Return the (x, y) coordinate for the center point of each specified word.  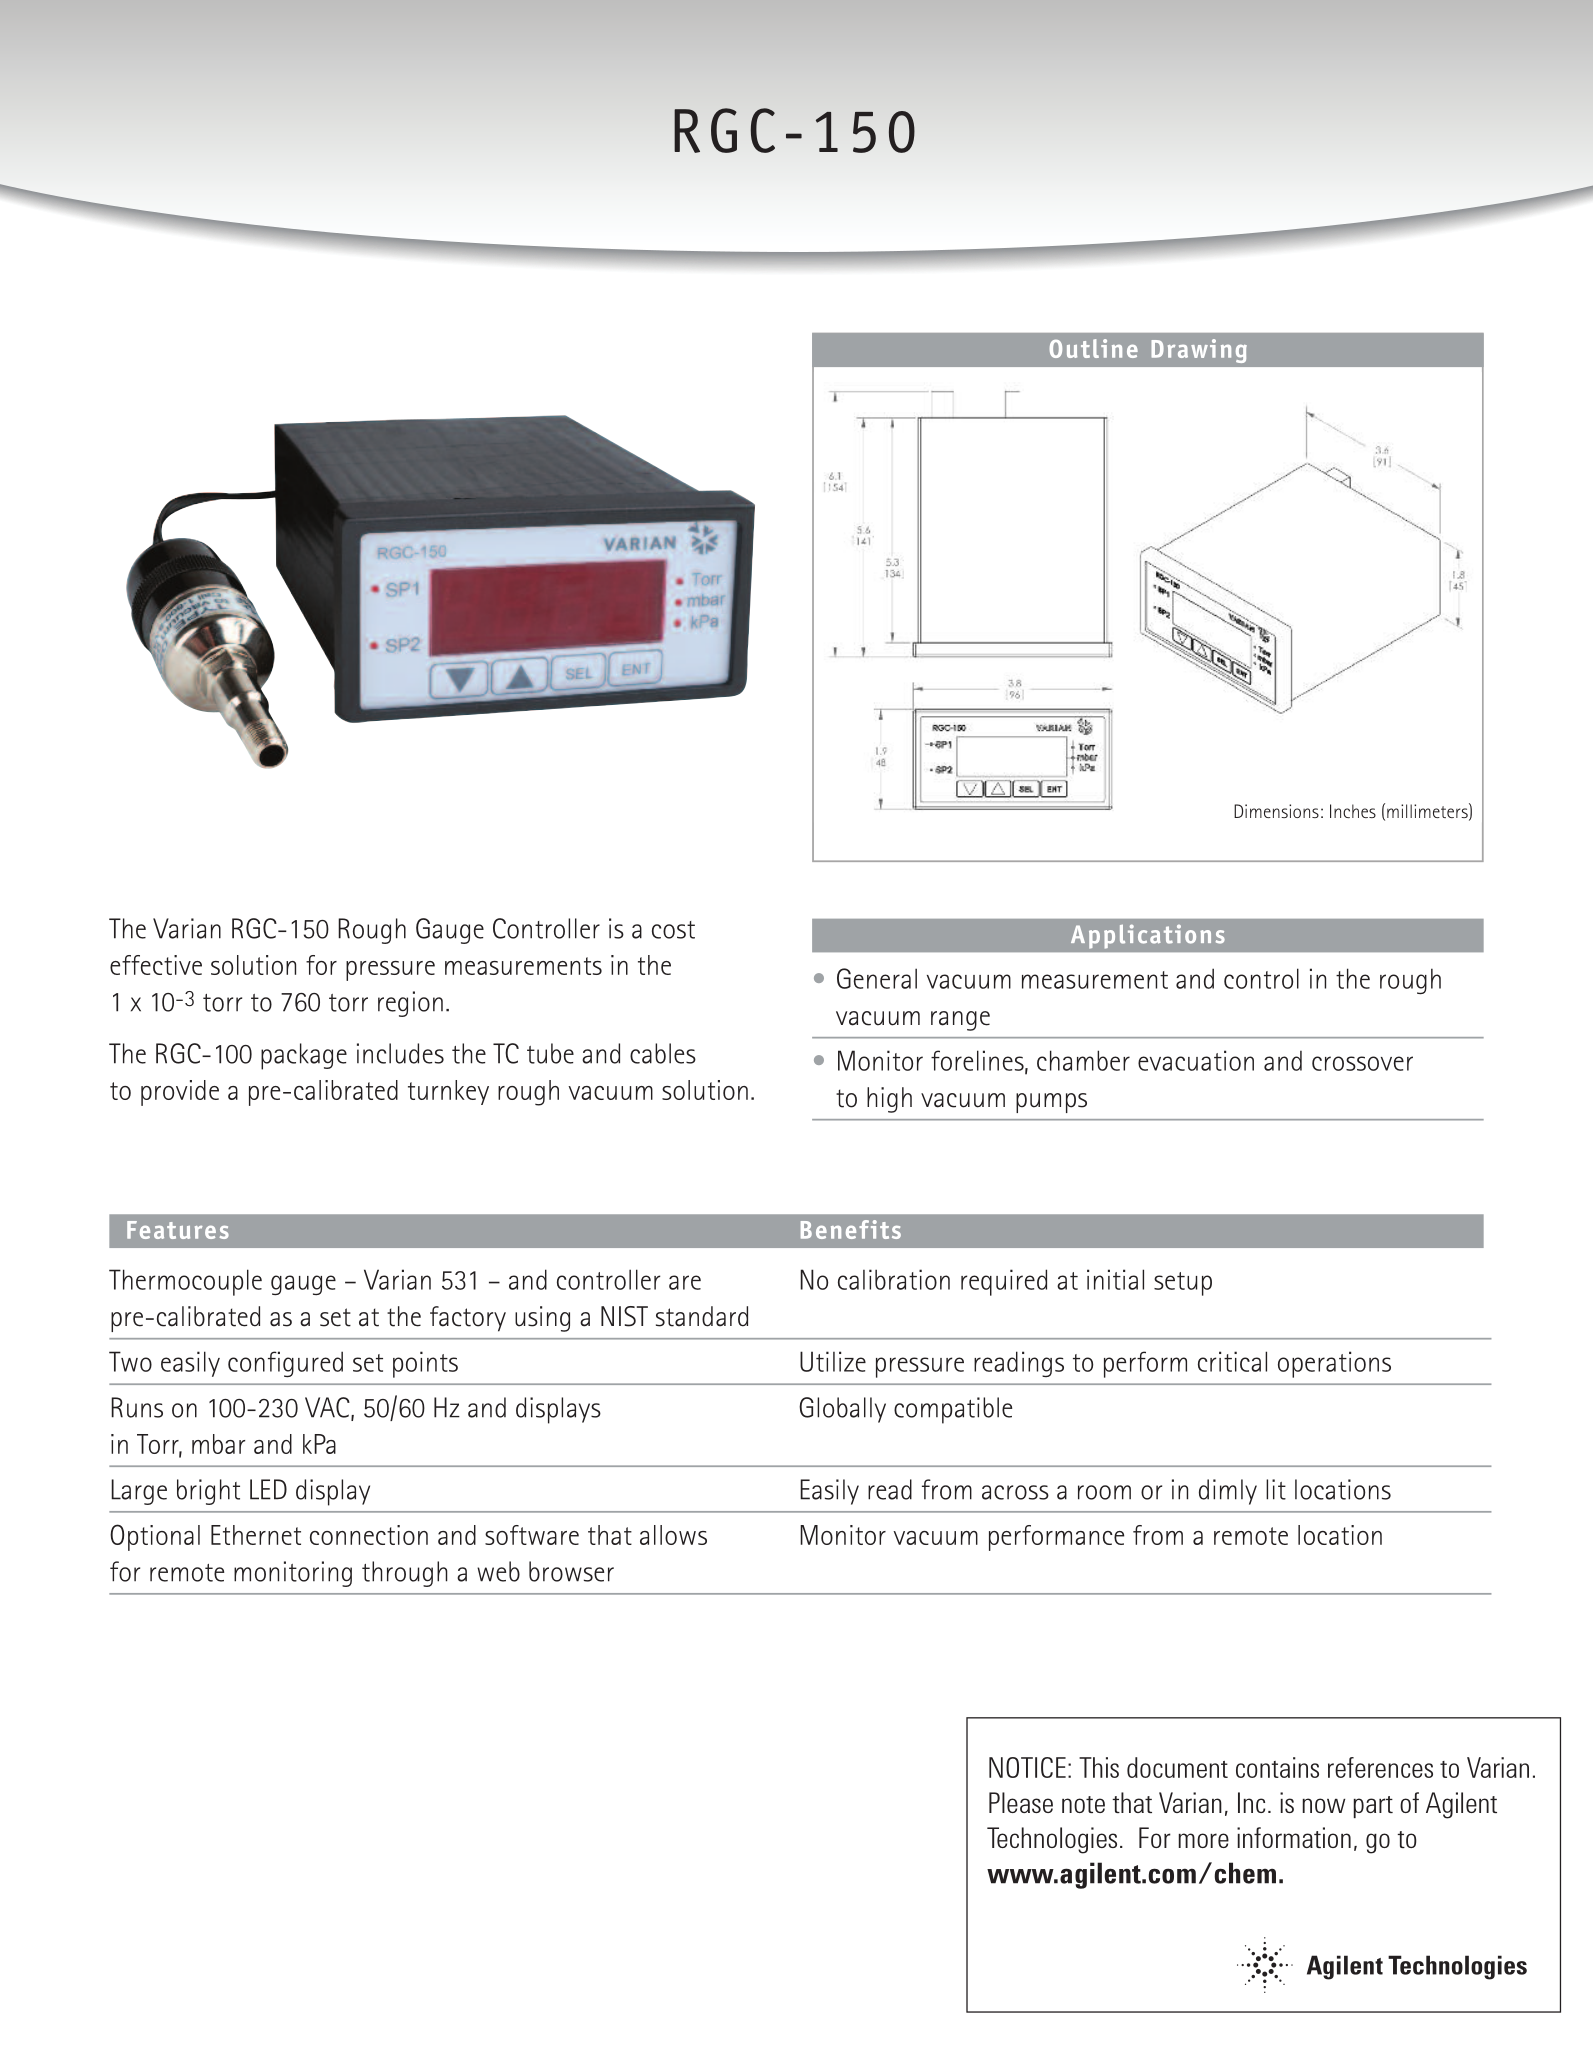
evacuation (1196, 1060)
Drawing (1199, 351)
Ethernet (256, 1535)
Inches (1353, 811)
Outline (1094, 348)
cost (673, 930)
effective (156, 965)
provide (180, 1093)
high (889, 1100)
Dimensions (1276, 811)
